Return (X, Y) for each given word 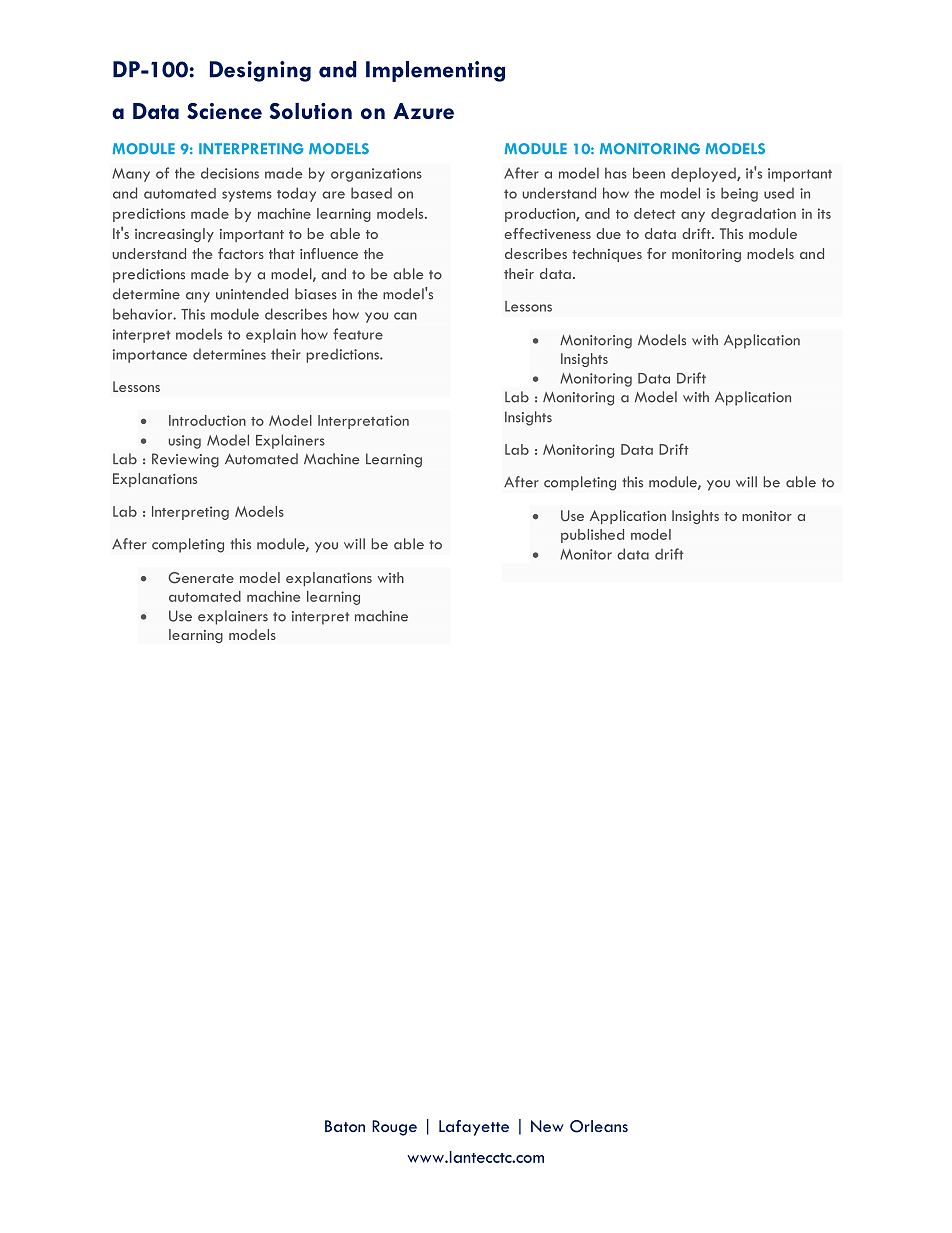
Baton (345, 1126)
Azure (423, 111)
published (592, 536)
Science (224, 111)
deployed (704, 174)
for (656, 253)
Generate (201, 578)
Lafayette (474, 1128)
